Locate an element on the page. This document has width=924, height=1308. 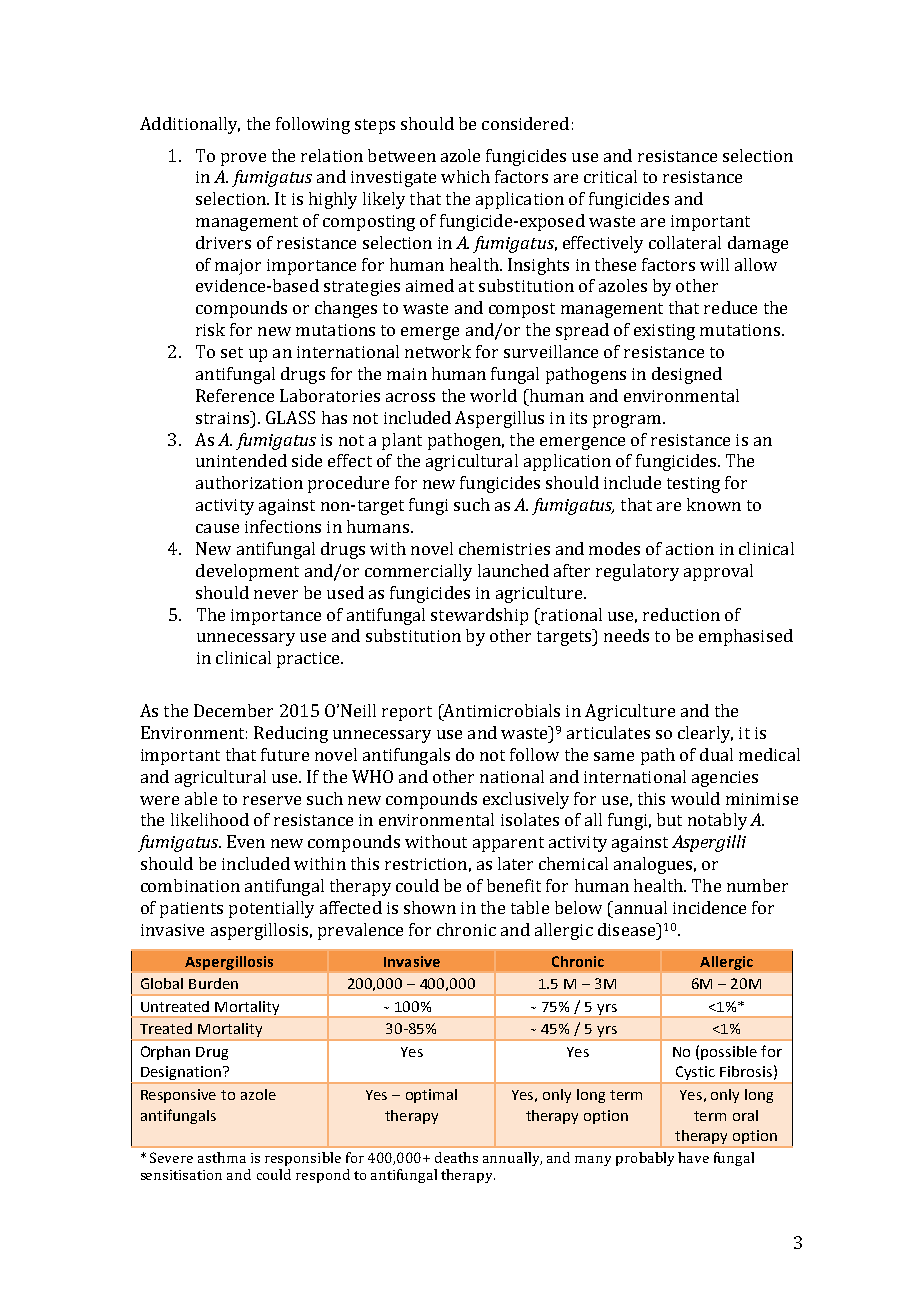
which is located at coordinates (465, 176).
